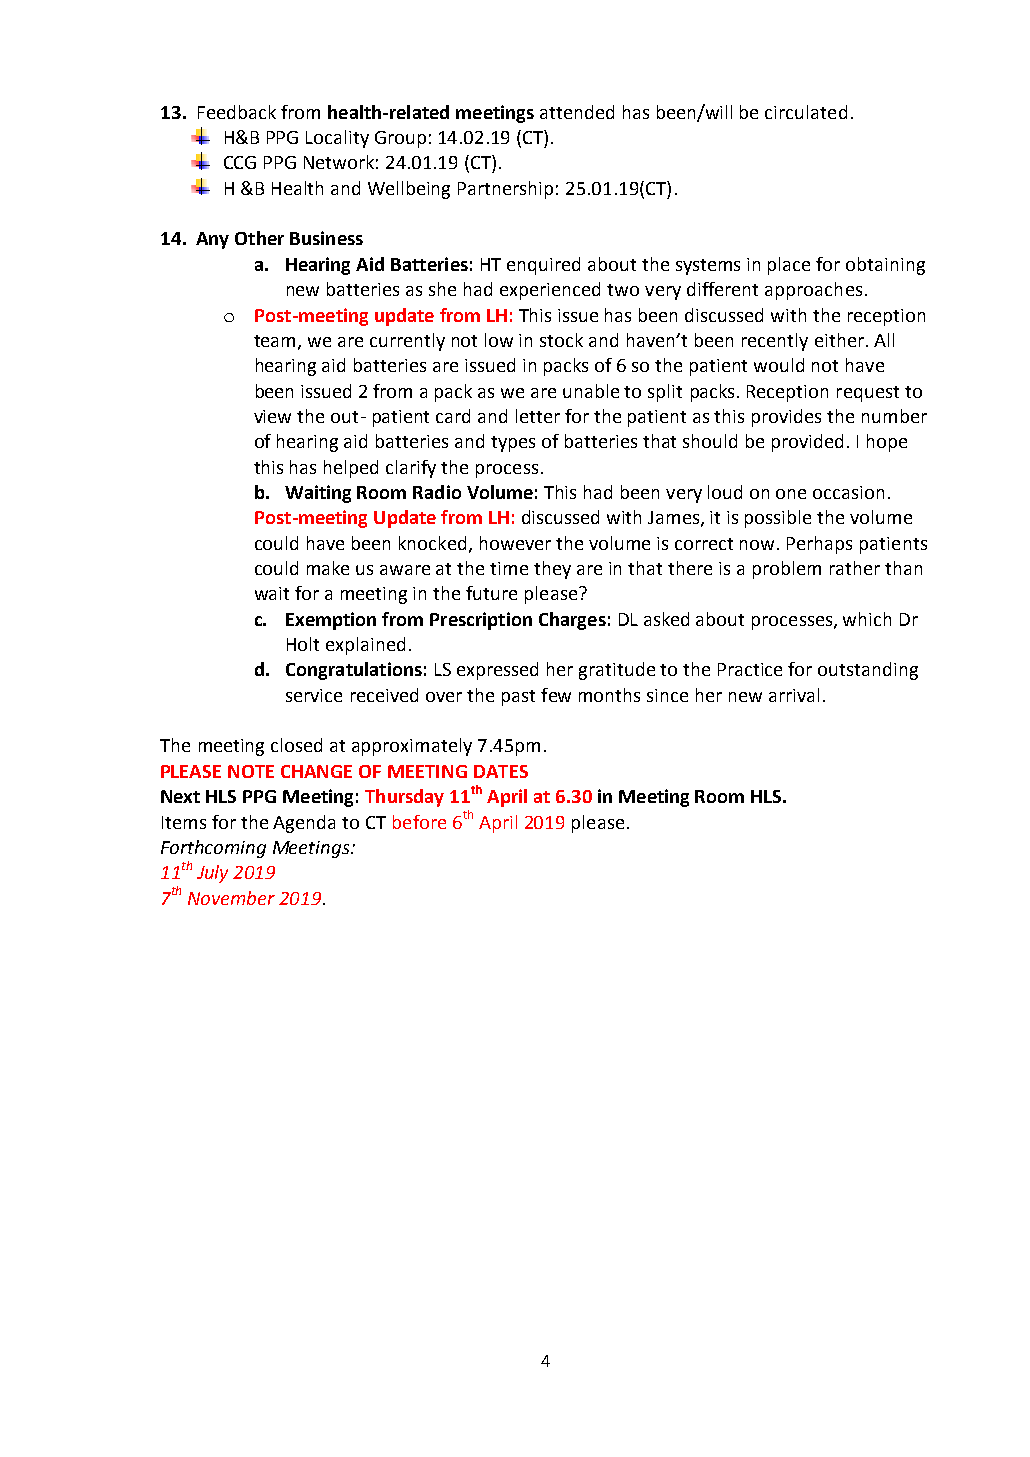  Describe the element at coordinates (806, 112) in the screenshot. I see `circulated` at that location.
